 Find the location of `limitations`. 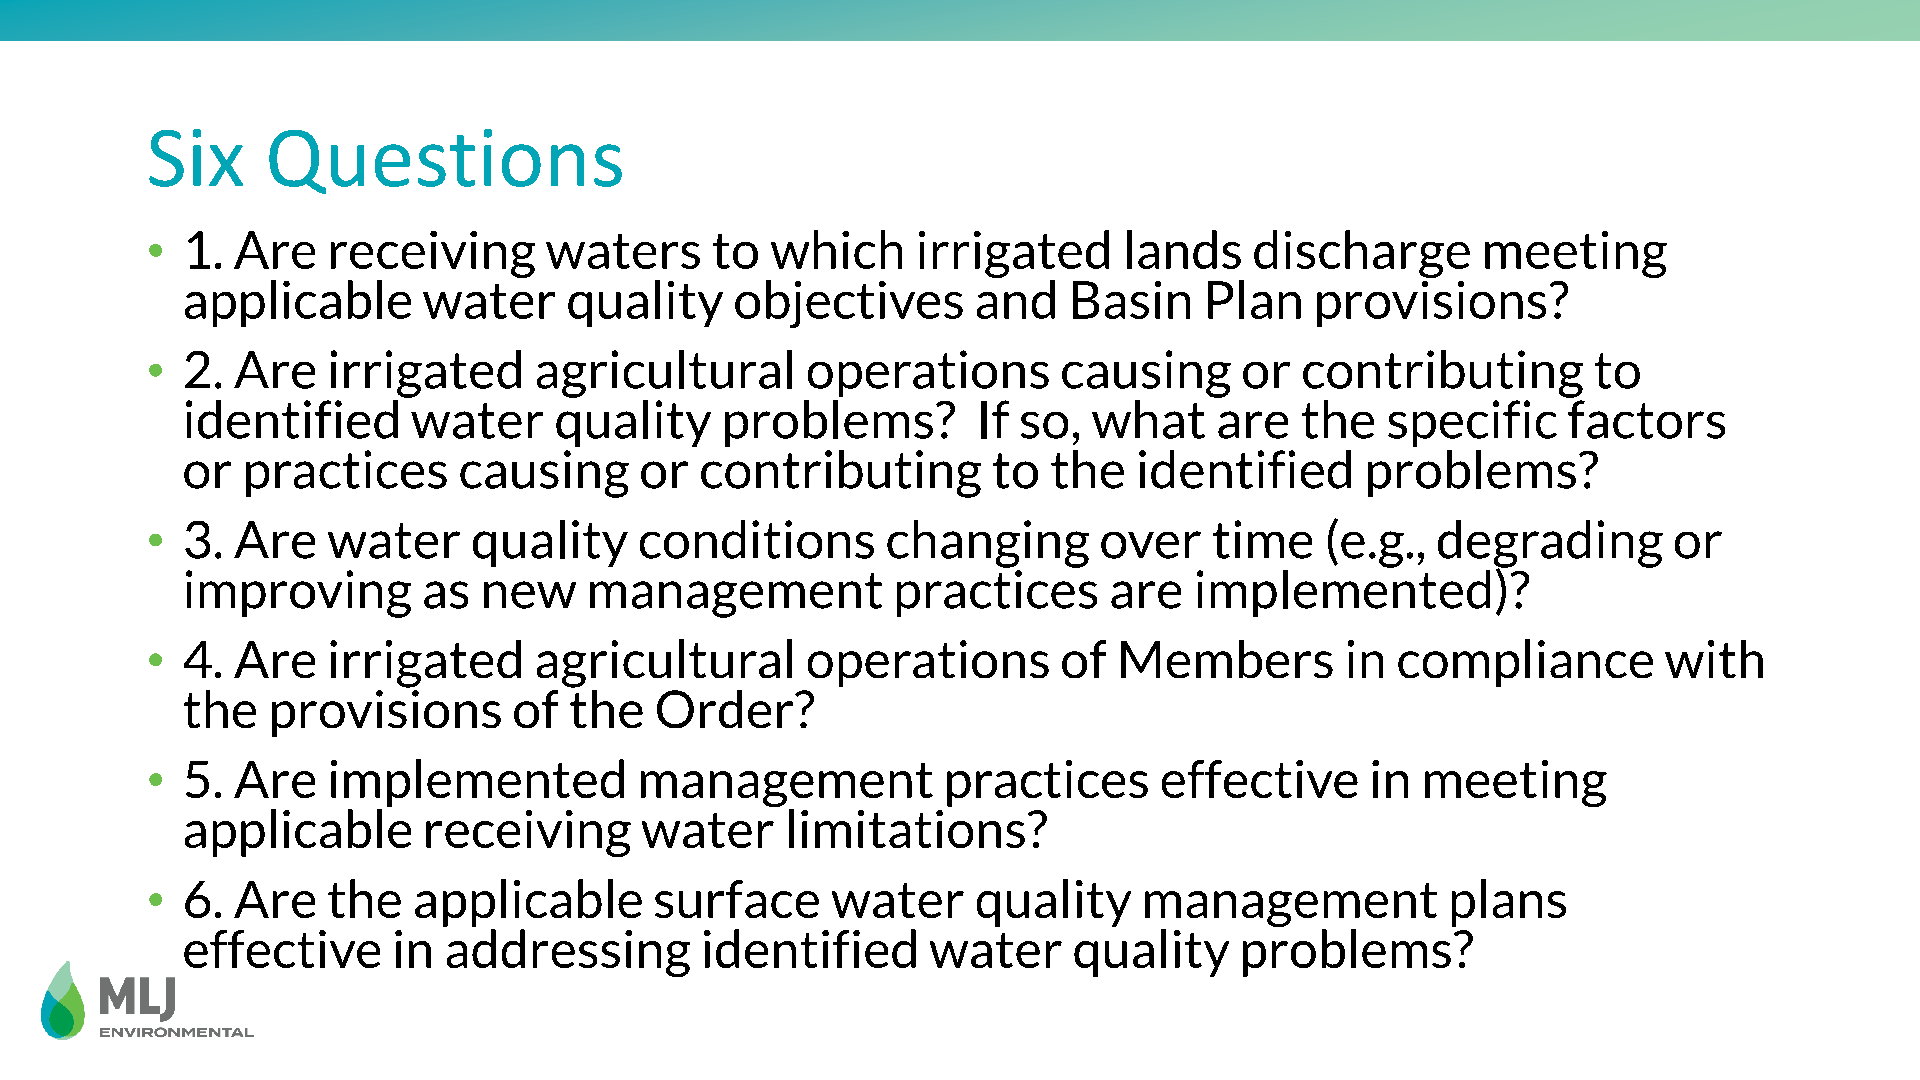

limitations is located at coordinates (907, 828).
